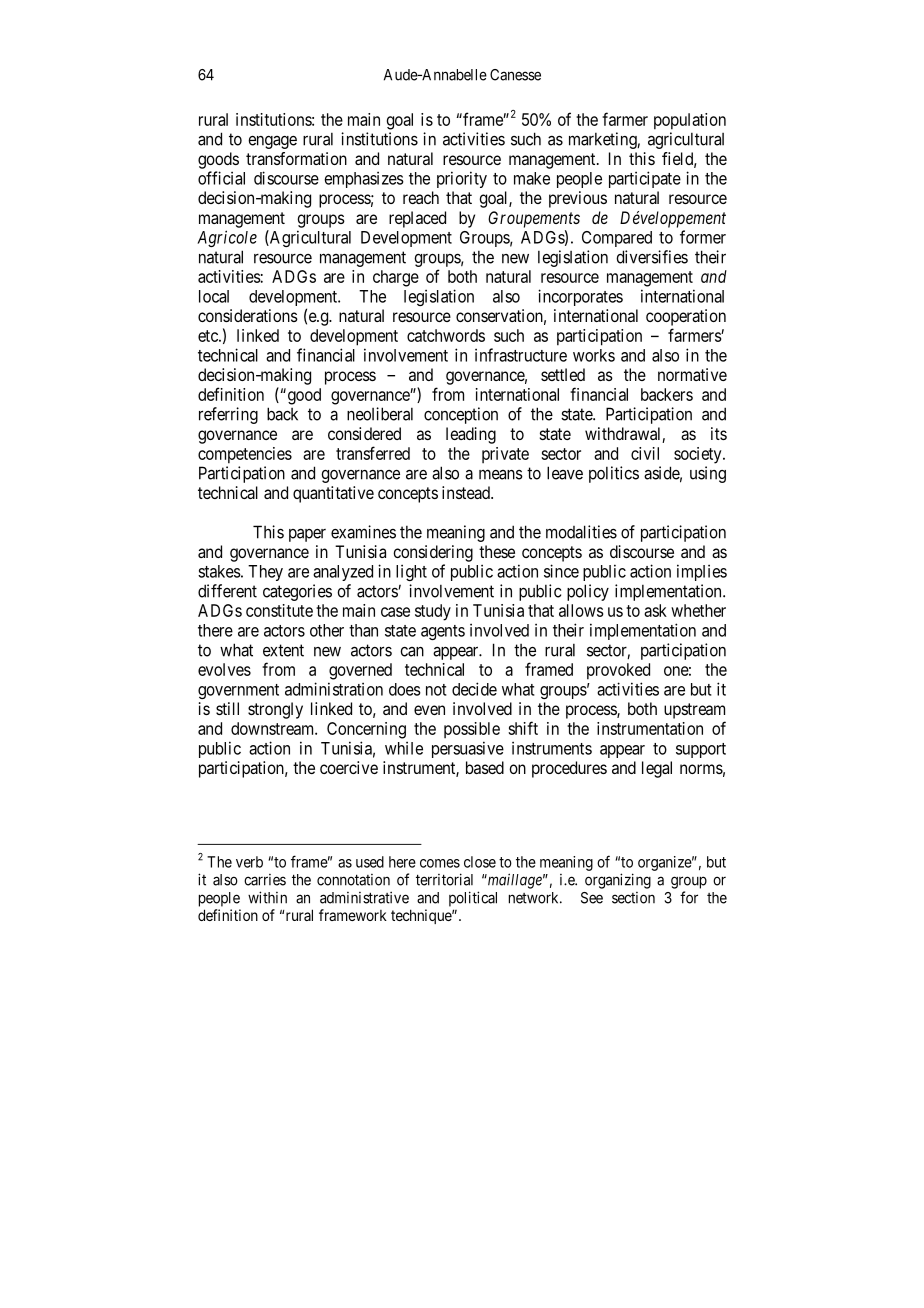 This screenshot has height=1308, width=924. Describe the element at coordinates (690, 121) in the screenshot. I see `population` at that location.
